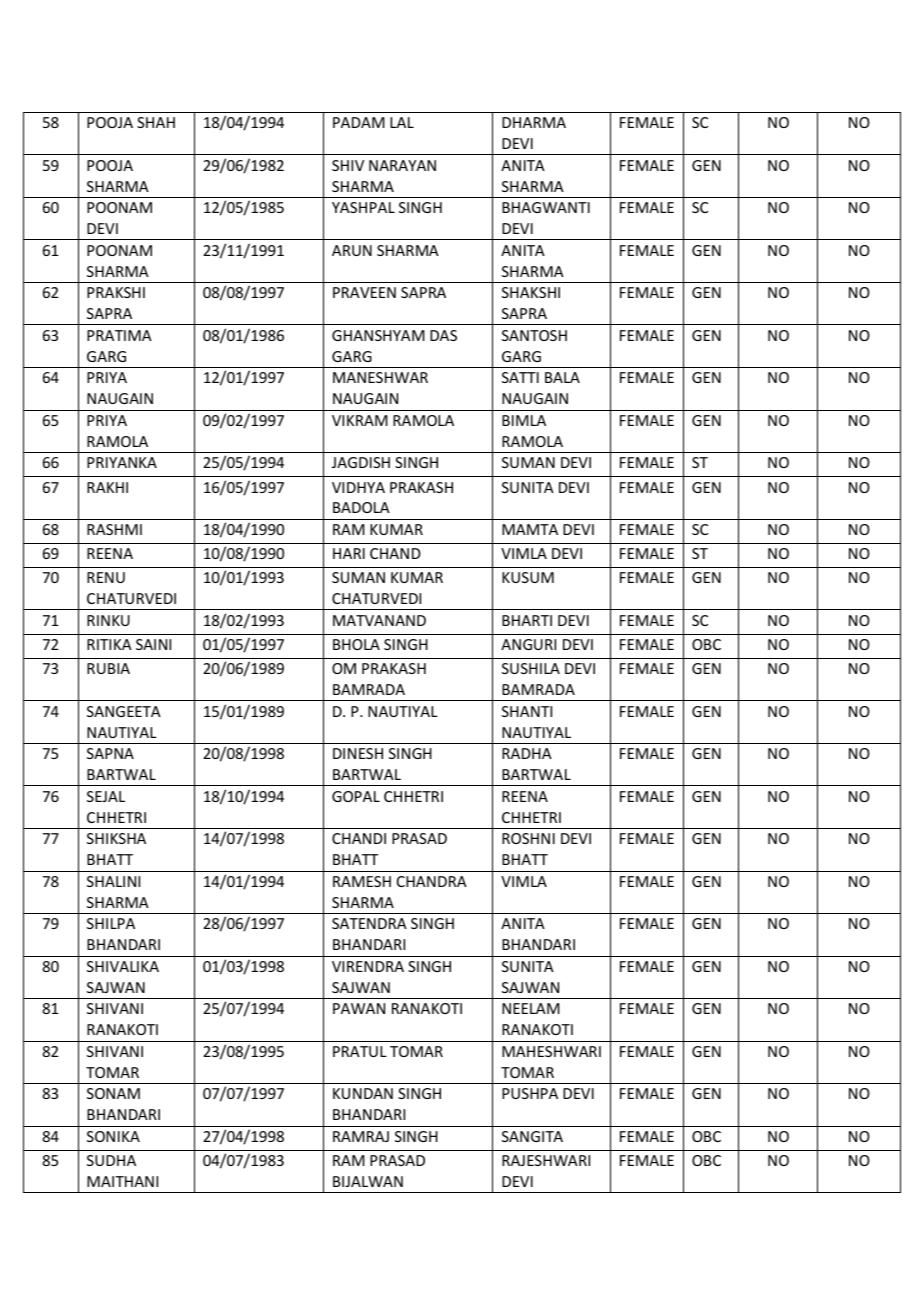 This screenshot has height=1308, width=924. What do you see at coordinates (562, 377) in the screenshot?
I see `BALA` at bounding box center [562, 377].
